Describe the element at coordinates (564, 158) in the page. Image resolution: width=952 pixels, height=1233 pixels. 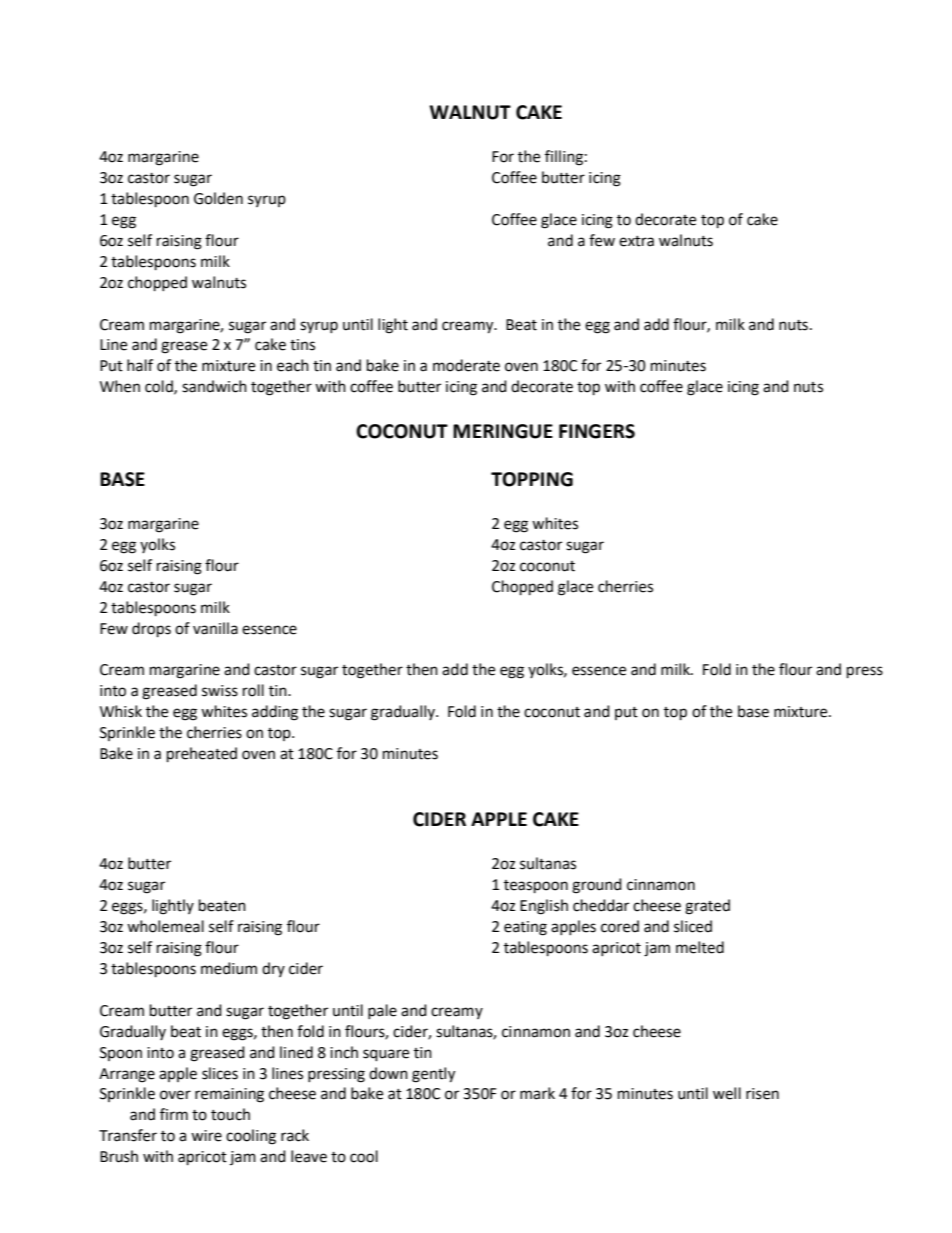
I see `filling` at that location.
